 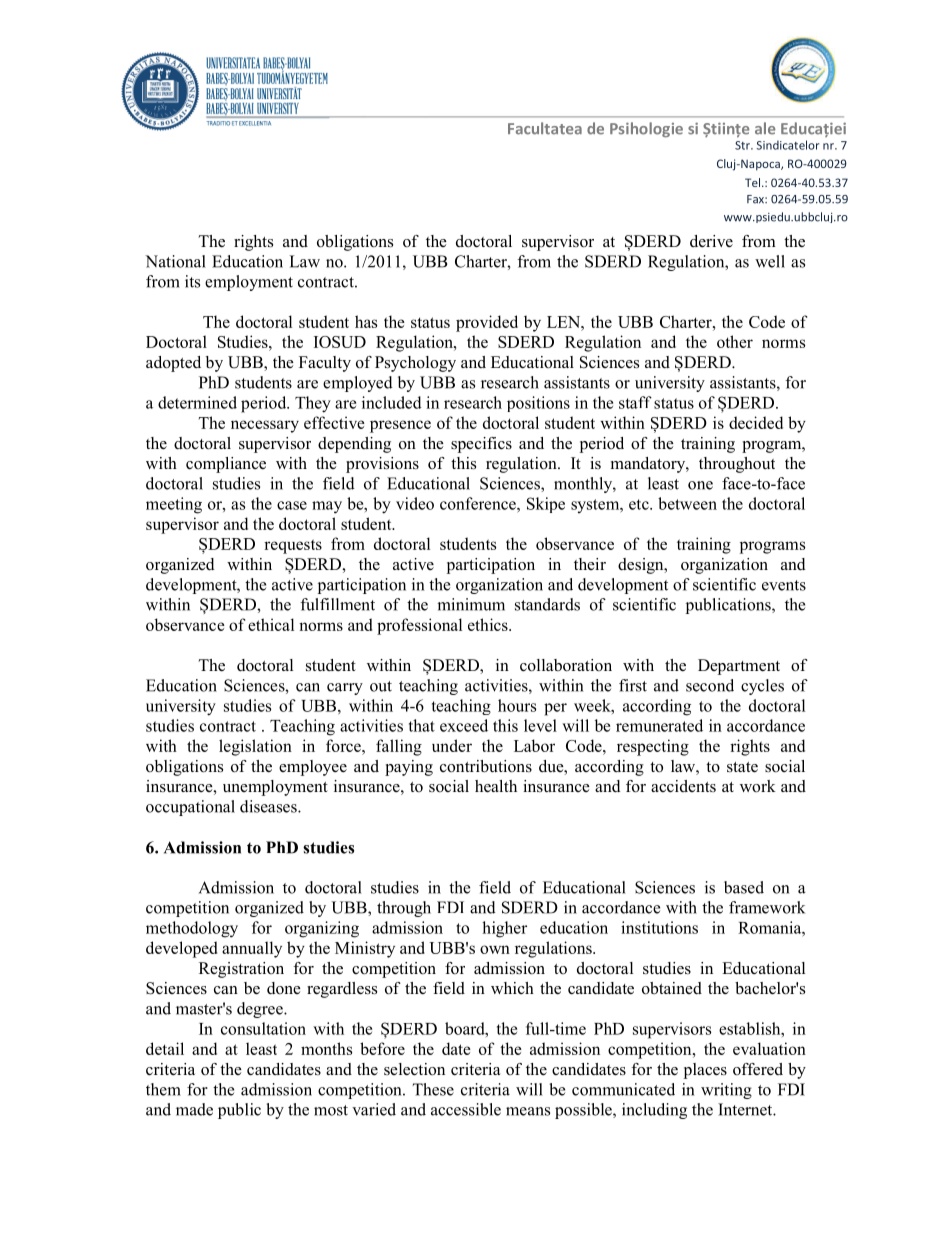 I want to click on compliance, so click(x=226, y=465).
